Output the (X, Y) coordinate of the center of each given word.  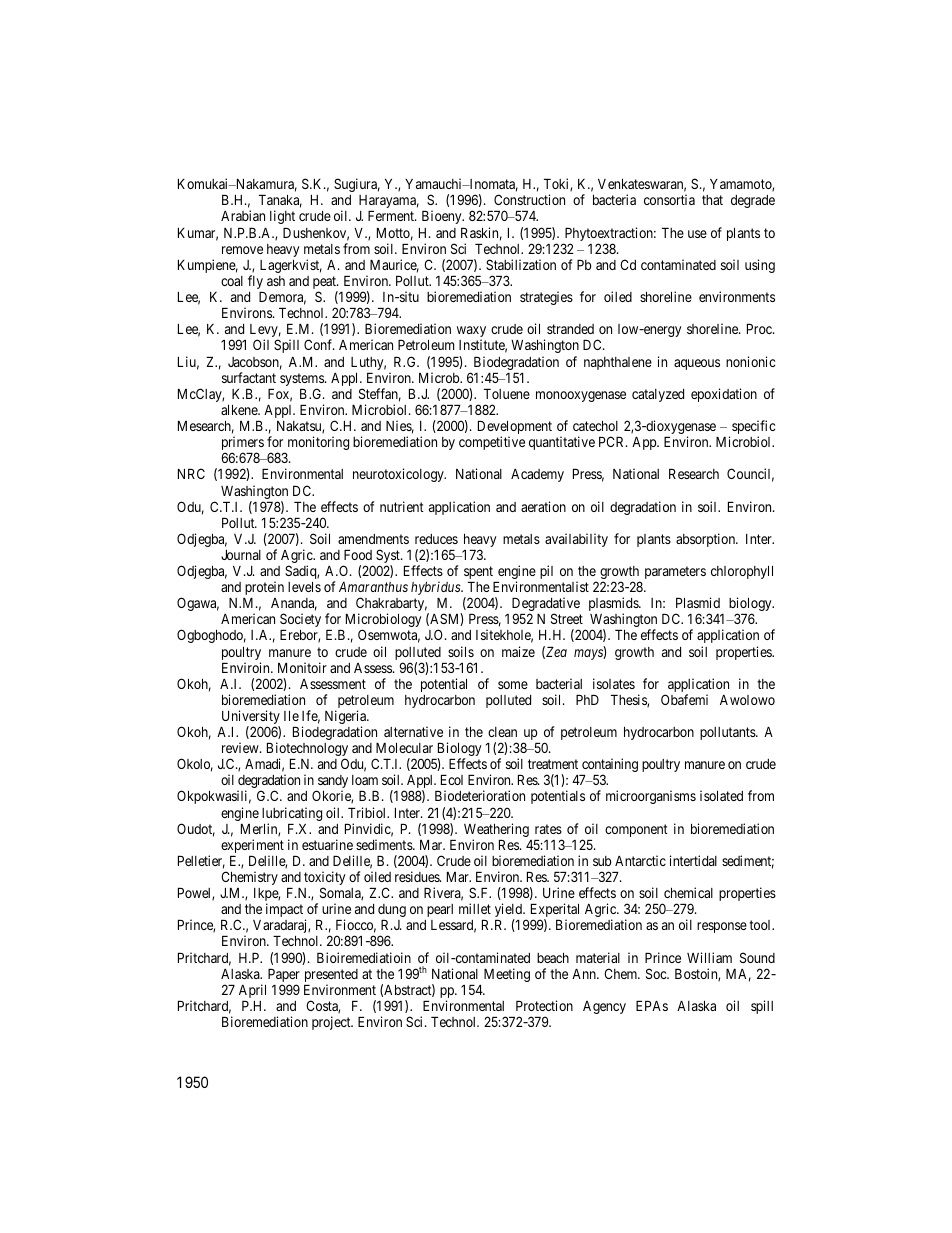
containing (610, 766)
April (252, 991)
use (697, 234)
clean (502, 732)
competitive (492, 443)
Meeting (507, 975)
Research (694, 474)
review (241, 747)
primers (243, 444)
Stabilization (521, 264)
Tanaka (280, 201)
